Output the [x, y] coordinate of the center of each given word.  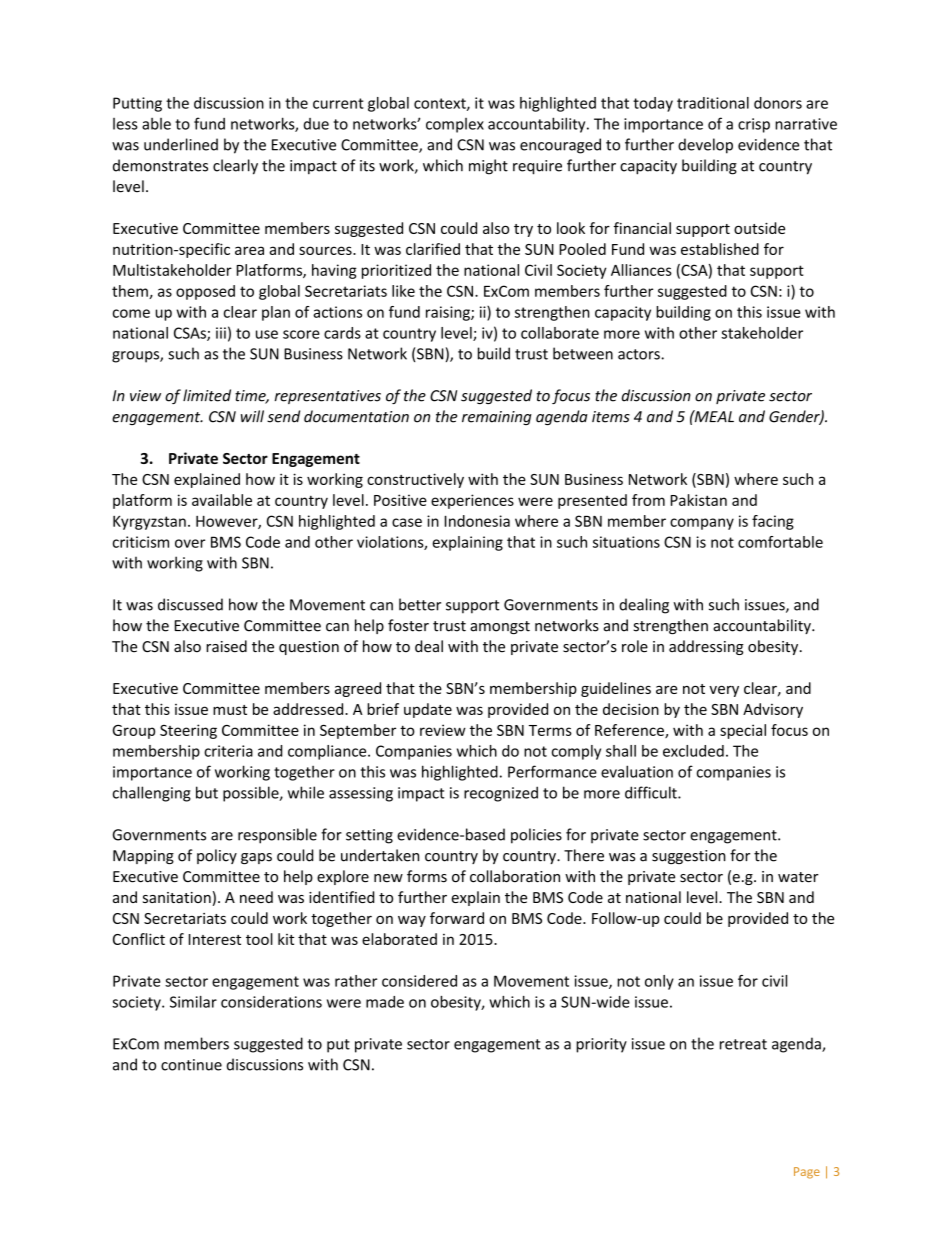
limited [207, 395]
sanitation [177, 897]
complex [455, 125]
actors [640, 354]
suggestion [689, 857]
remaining [497, 418]
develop [705, 146]
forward [457, 918]
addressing [706, 647]
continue [191, 1065]
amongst [500, 627]
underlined [181, 144]
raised [226, 646]
